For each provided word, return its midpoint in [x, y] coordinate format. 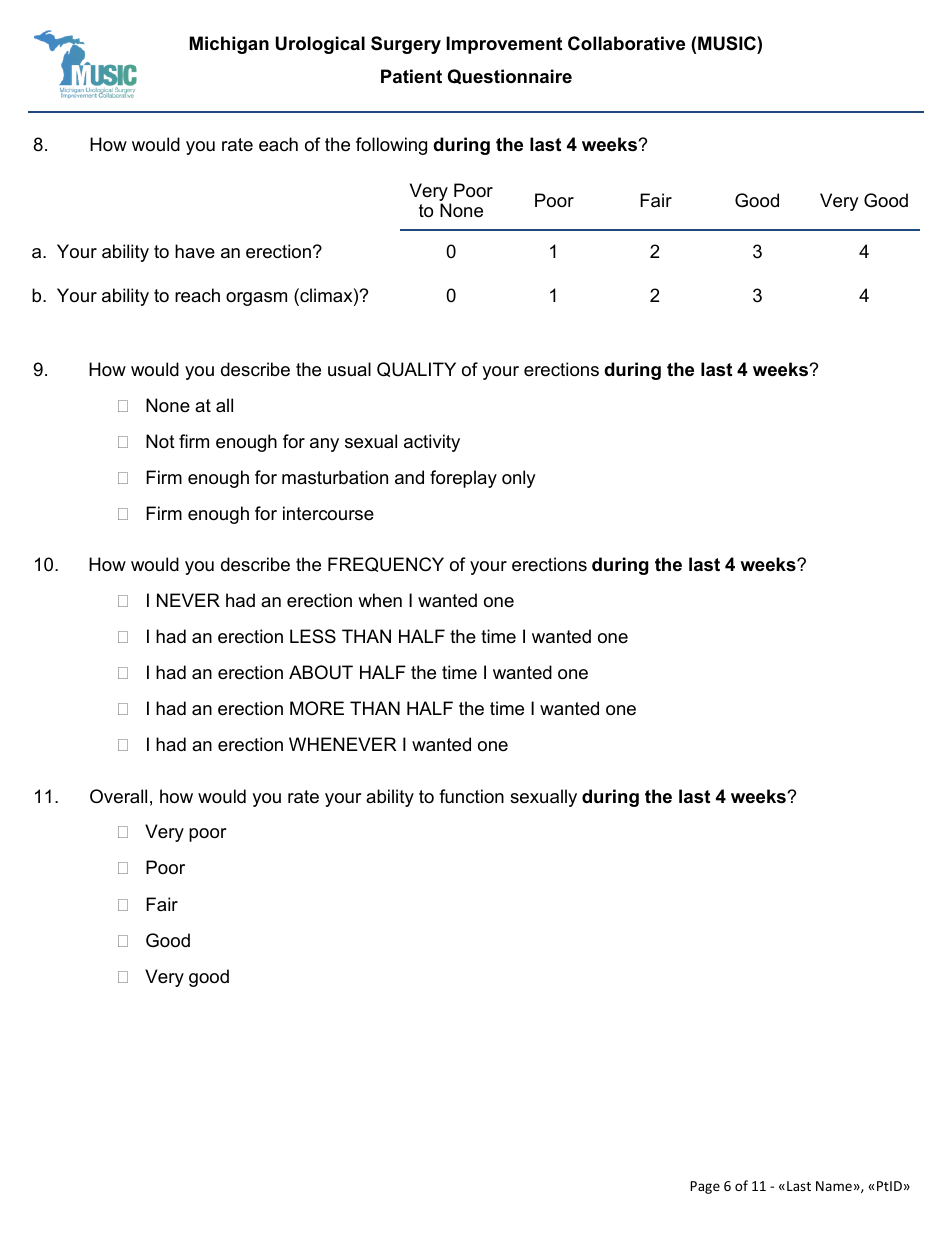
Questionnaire [510, 76]
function [471, 796]
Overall [118, 796]
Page [705, 1187]
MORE [317, 708]
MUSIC [728, 43]
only [519, 479]
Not [160, 441]
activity [432, 443]
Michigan [229, 45]
